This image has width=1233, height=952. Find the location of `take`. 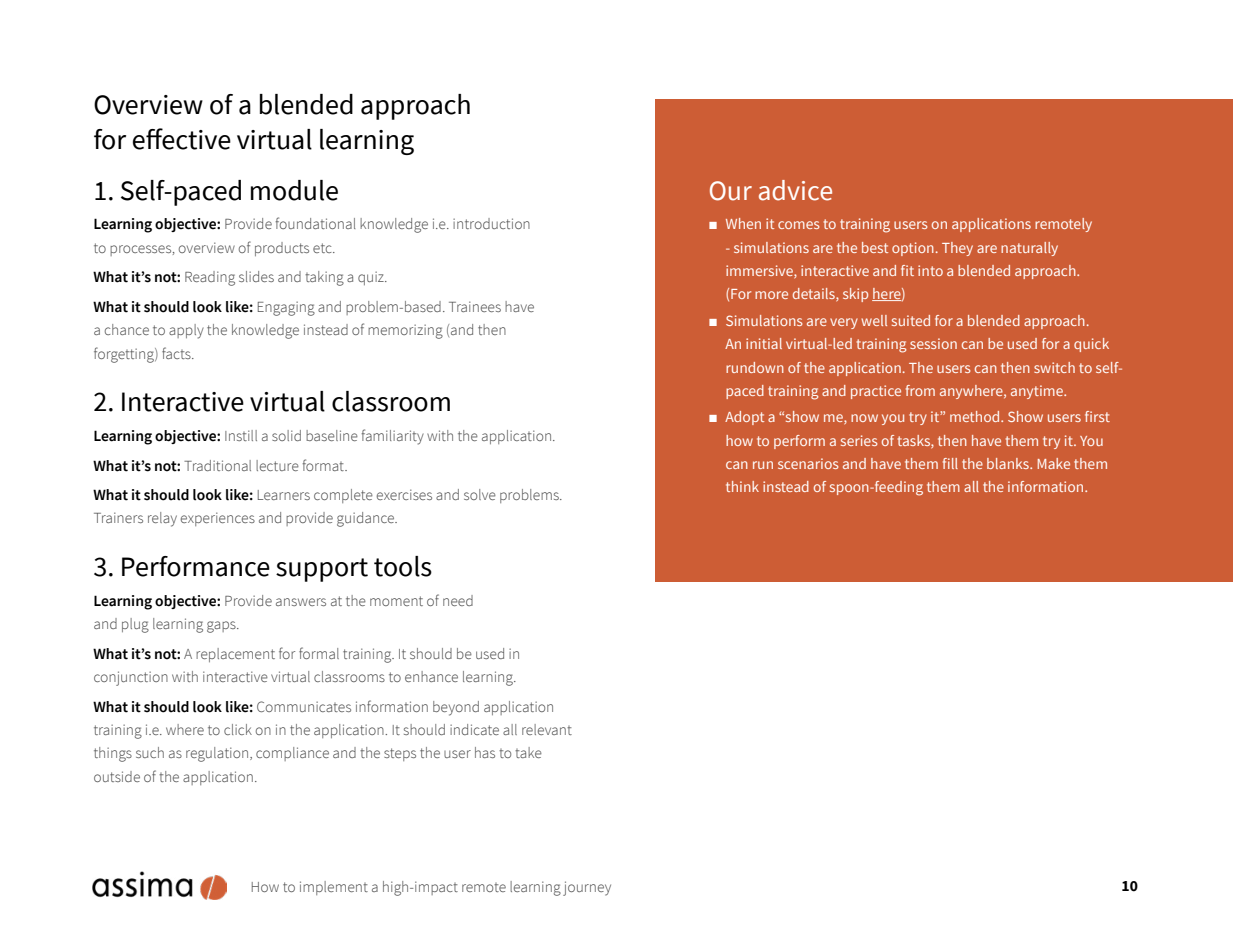

take is located at coordinates (528, 752).
